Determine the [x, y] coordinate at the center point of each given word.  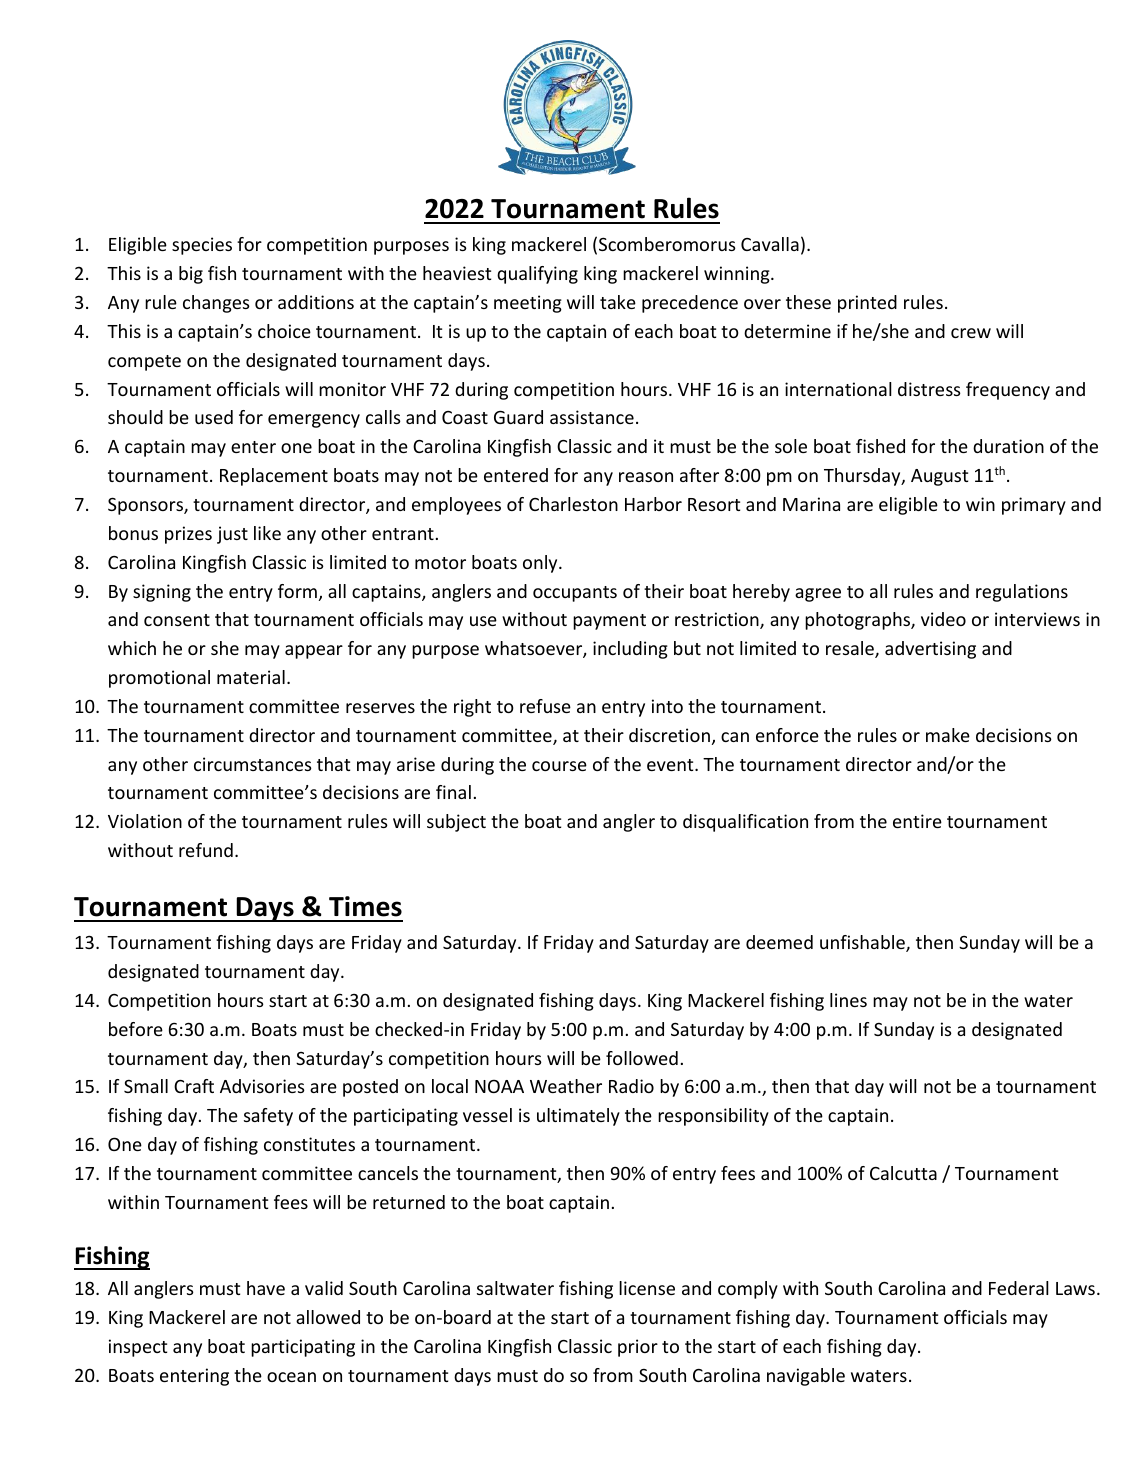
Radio [631, 1086]
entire [917, 821]
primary [1034, 506]
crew [971, 333]
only [541, 564]
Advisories [262, 1086]
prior [638, 1348]
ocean [291, 1377]
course [559, 766]
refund [206, 850]
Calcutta [903, 1173]
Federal [1019, 1288]
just [232, 535]
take [618, 302]
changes [216, 304]
